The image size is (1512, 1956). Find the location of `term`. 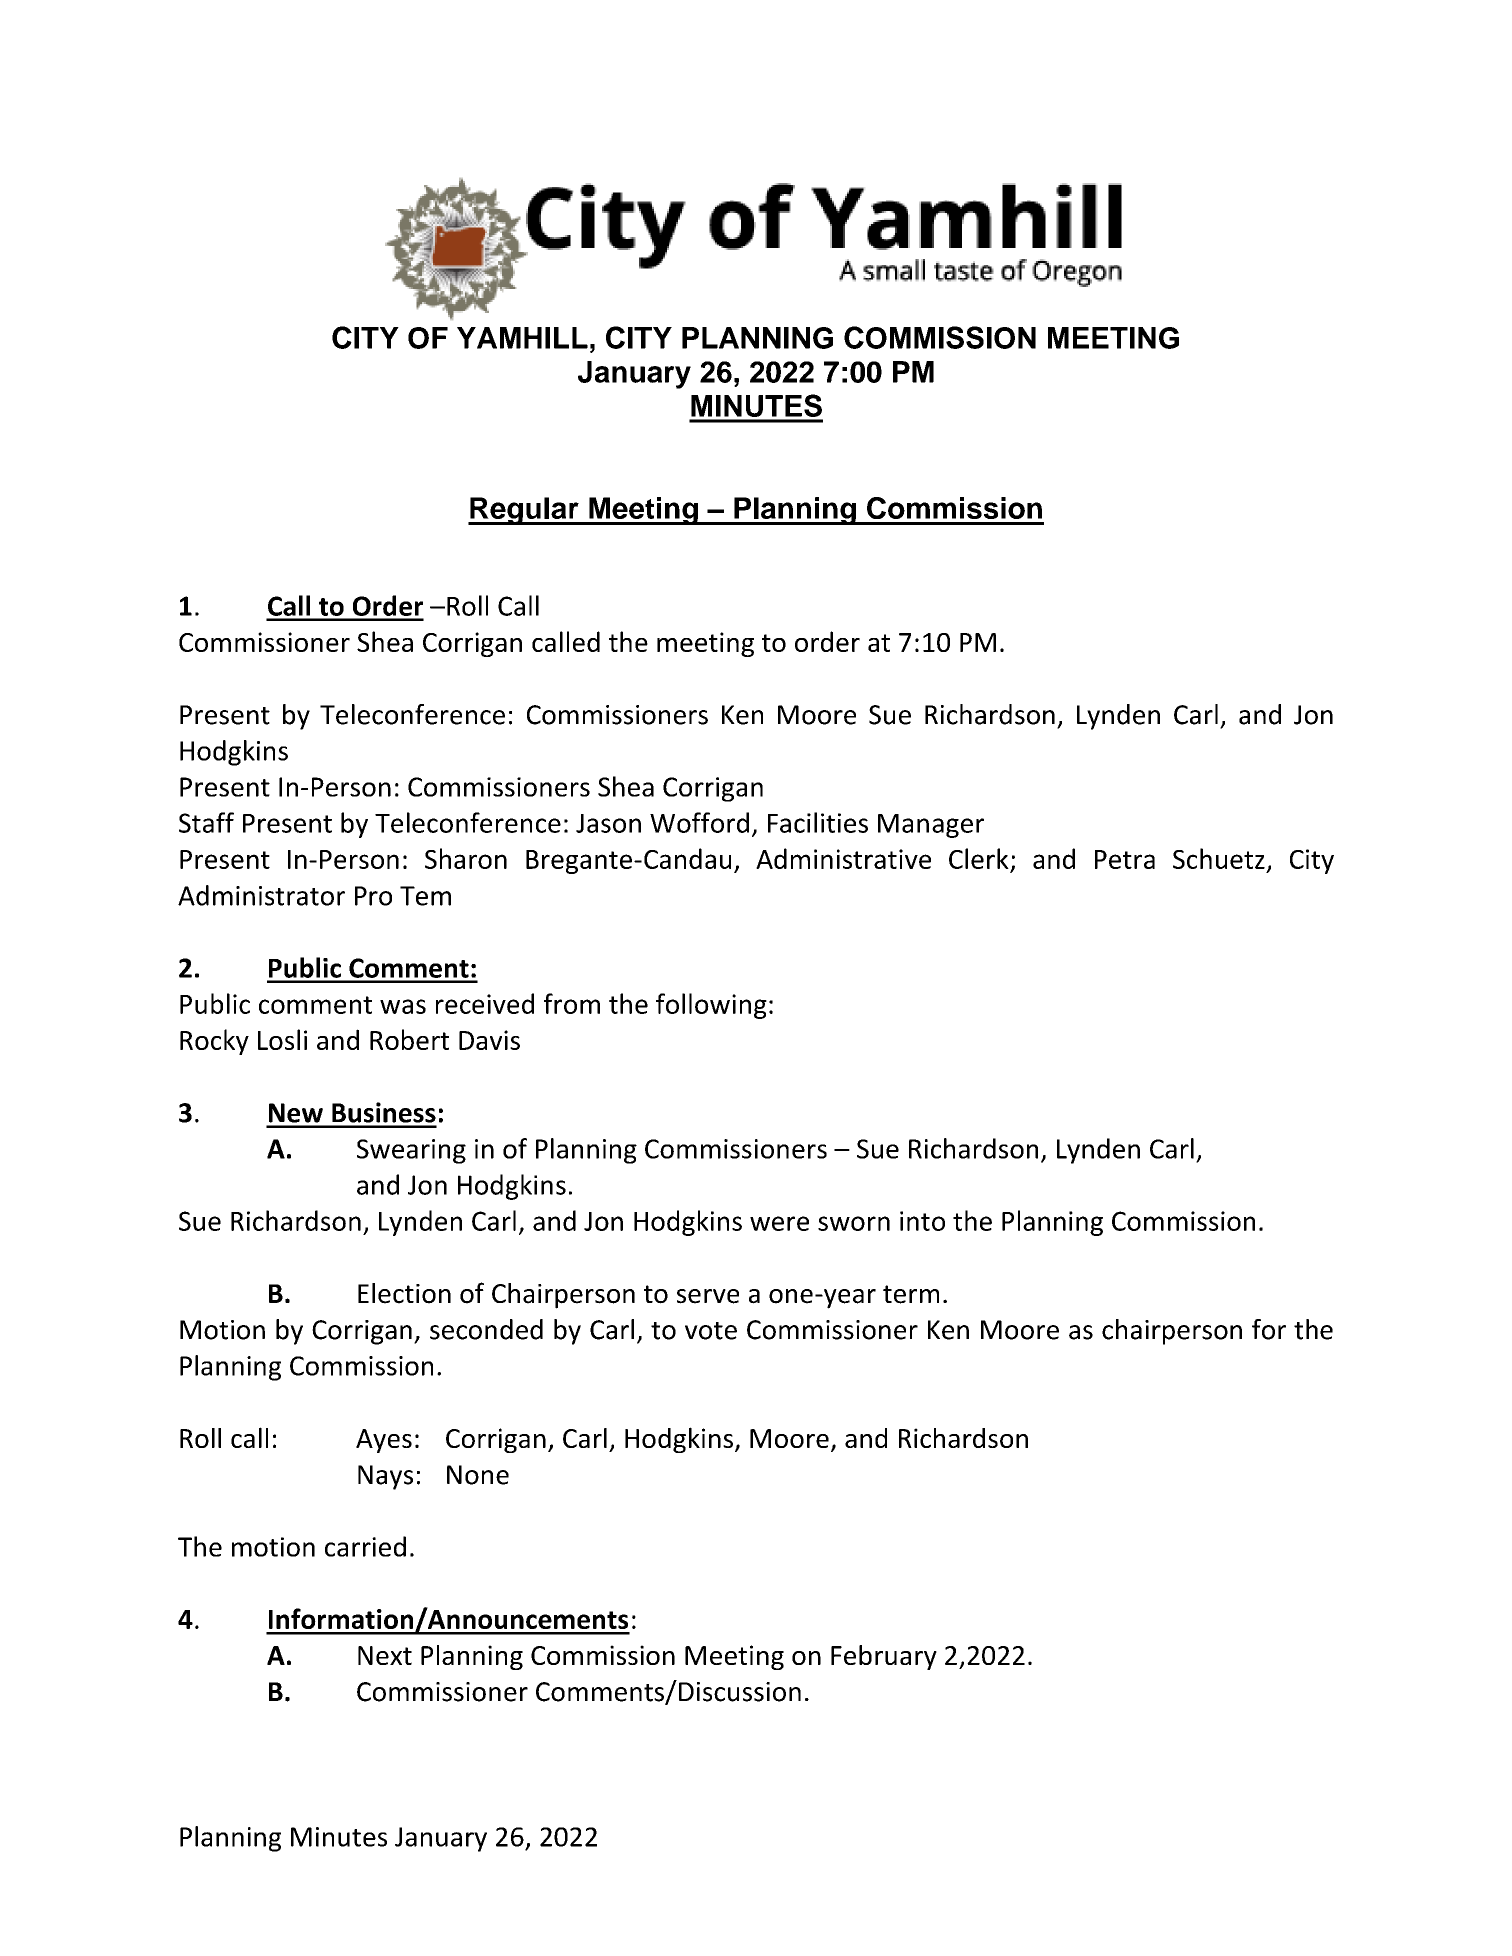

term is located at coordinates (911, 1294).
